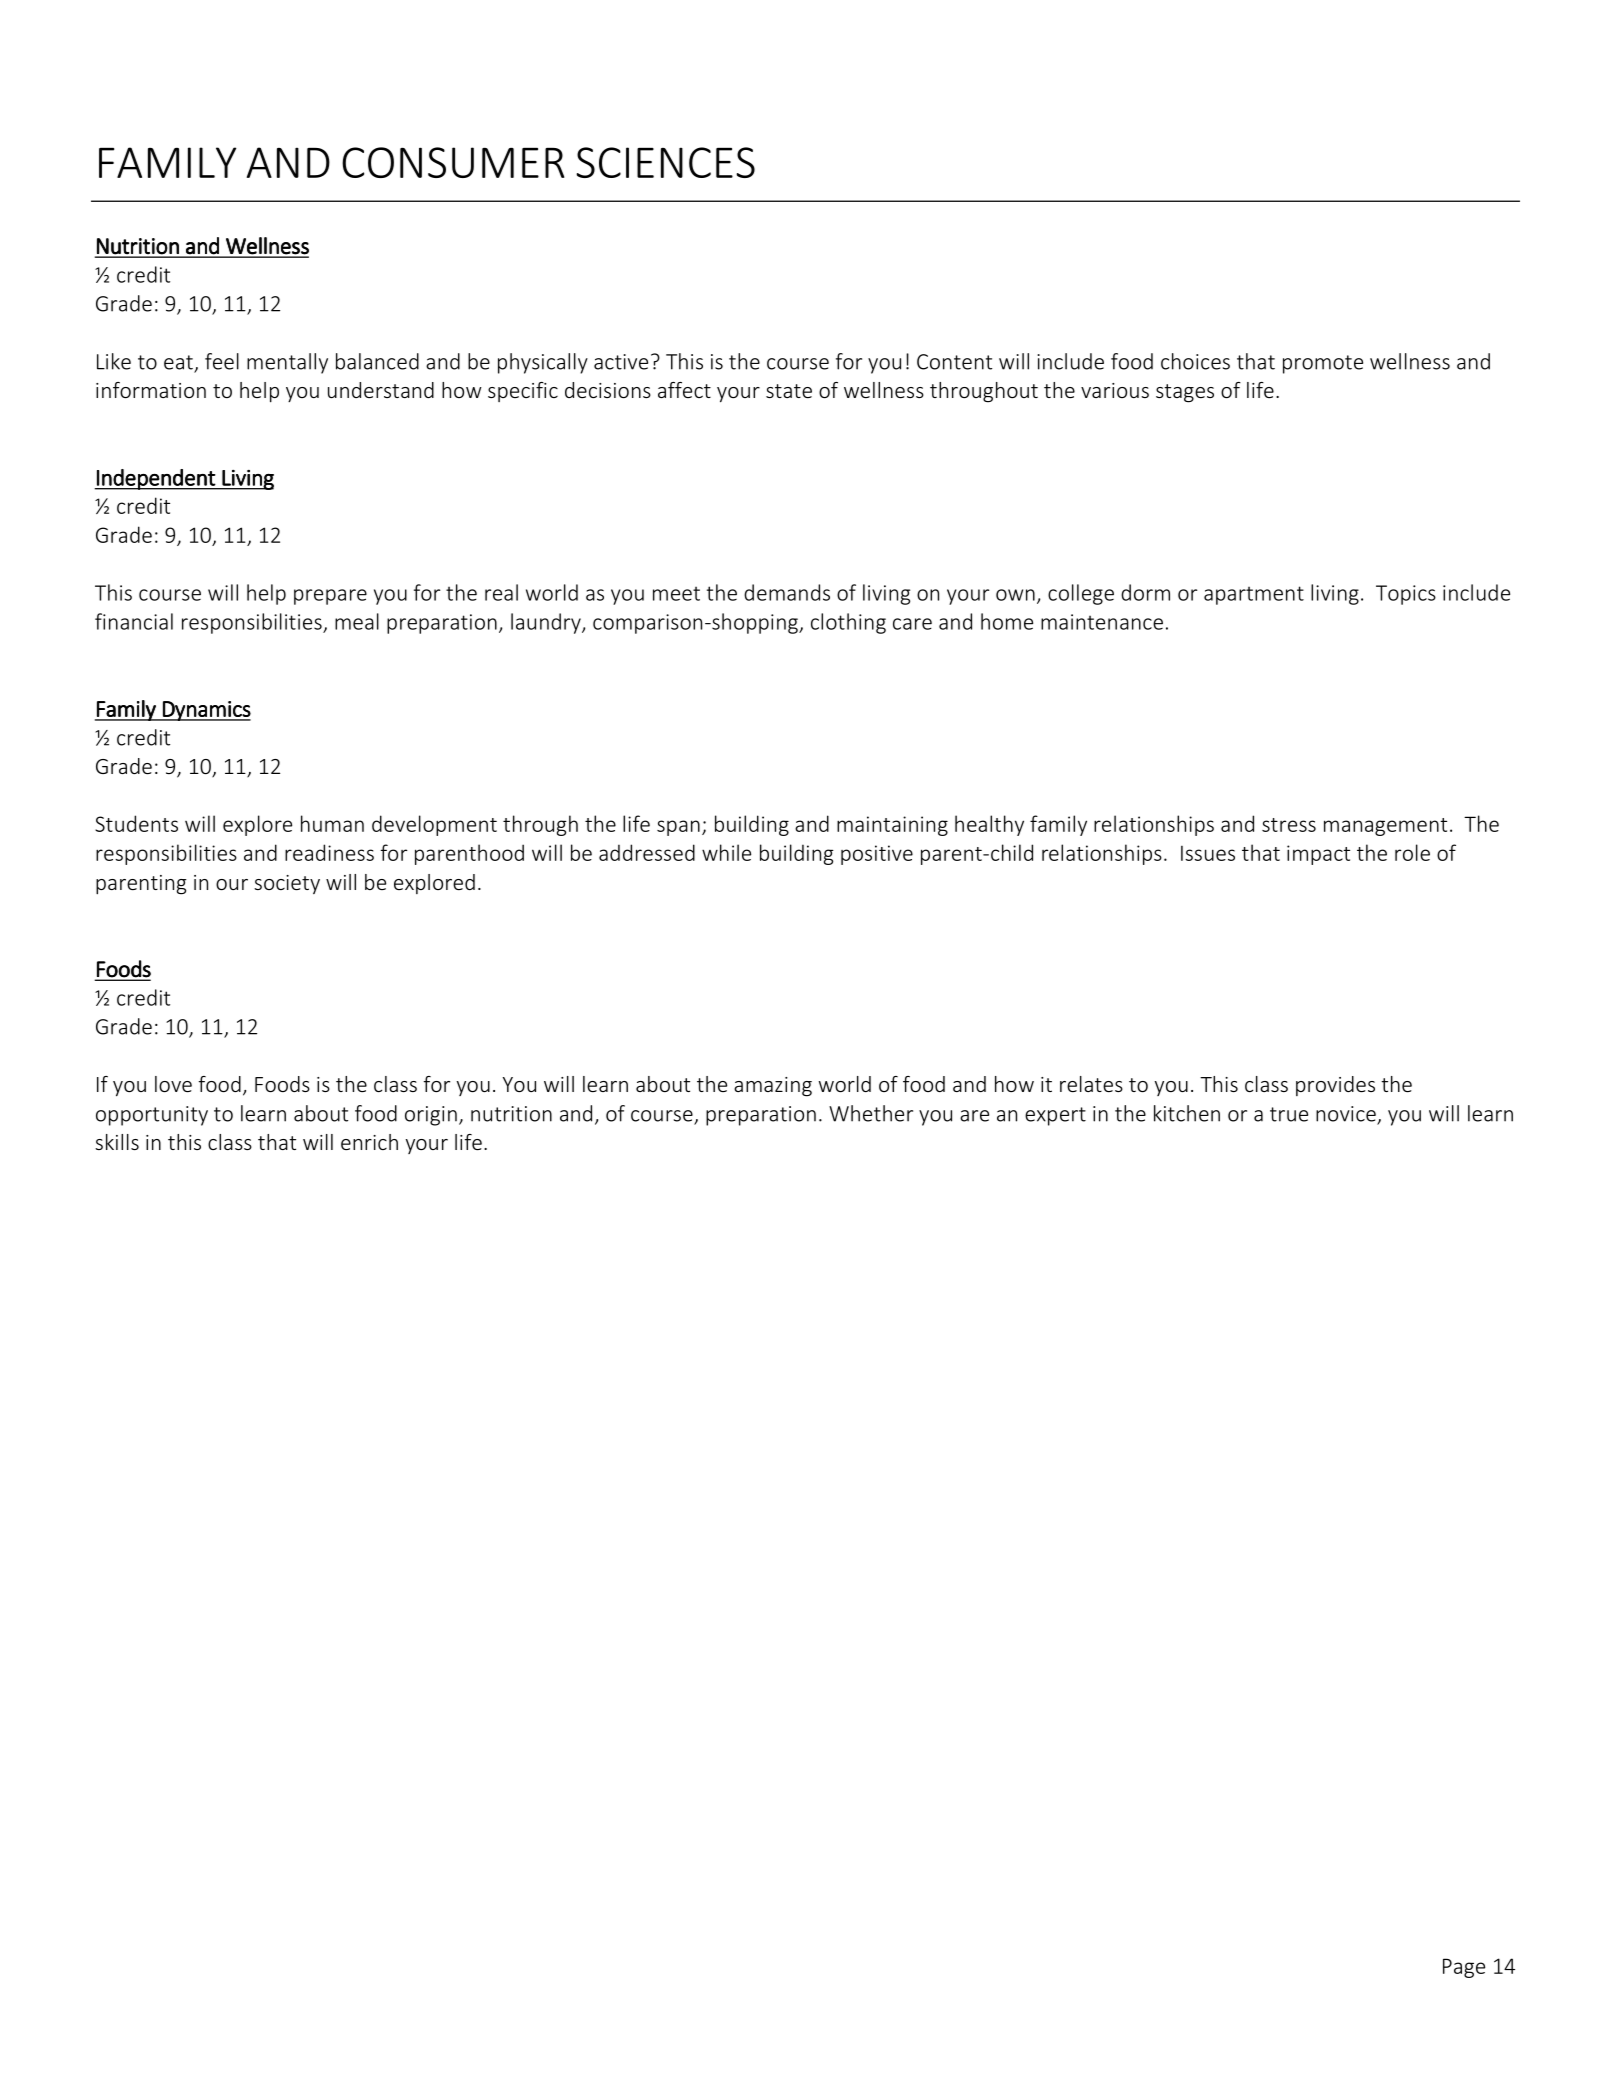 This image has height=2085, width=1611. Describe the element at coordinates (871, 1113) in the image. I see `Whether` at that location.
